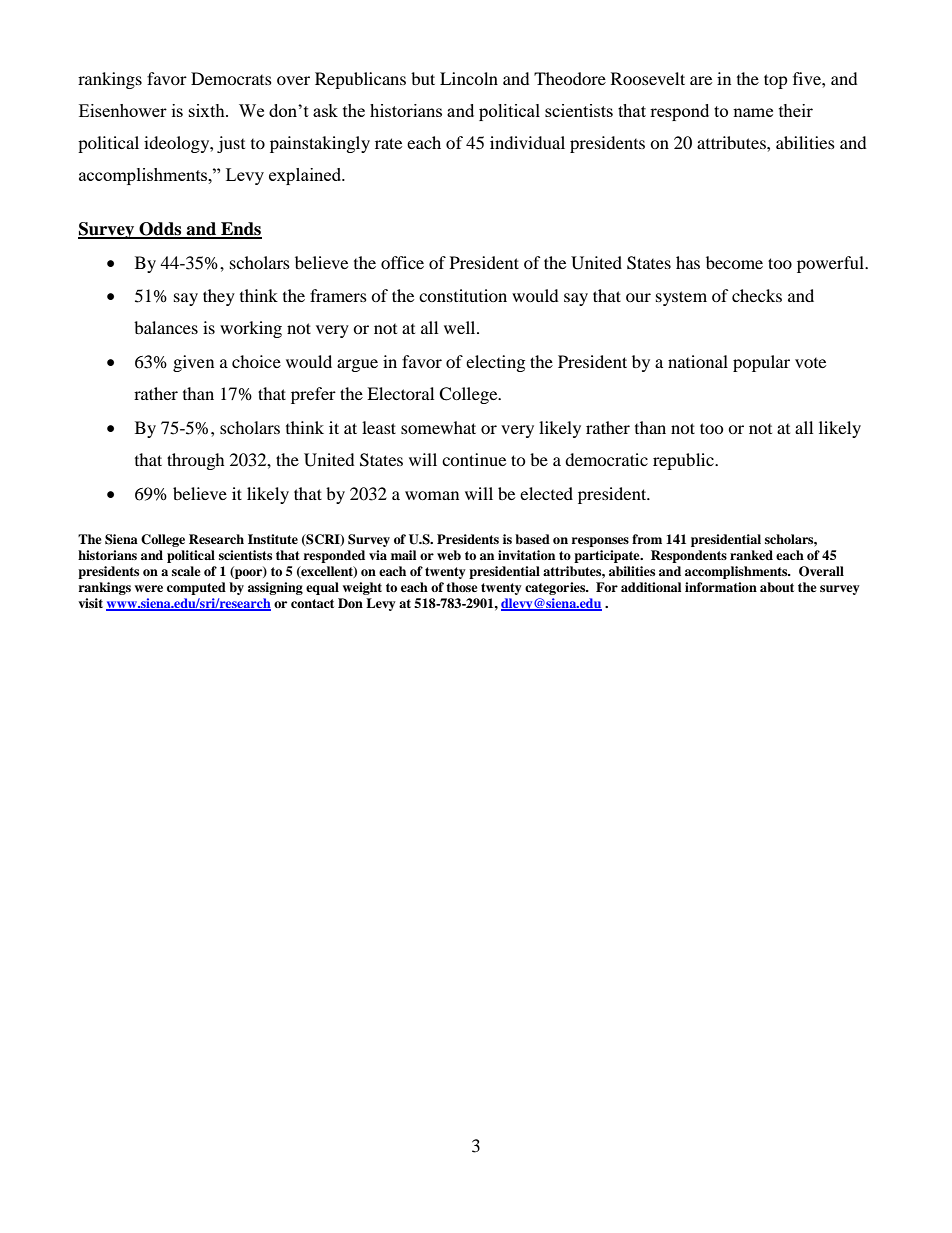 The width and height of the screenshot is (952, 1233). What do you see at coordinates (776, 81) in the screenshot?
I see `top` at bounding box center [776, 81].
